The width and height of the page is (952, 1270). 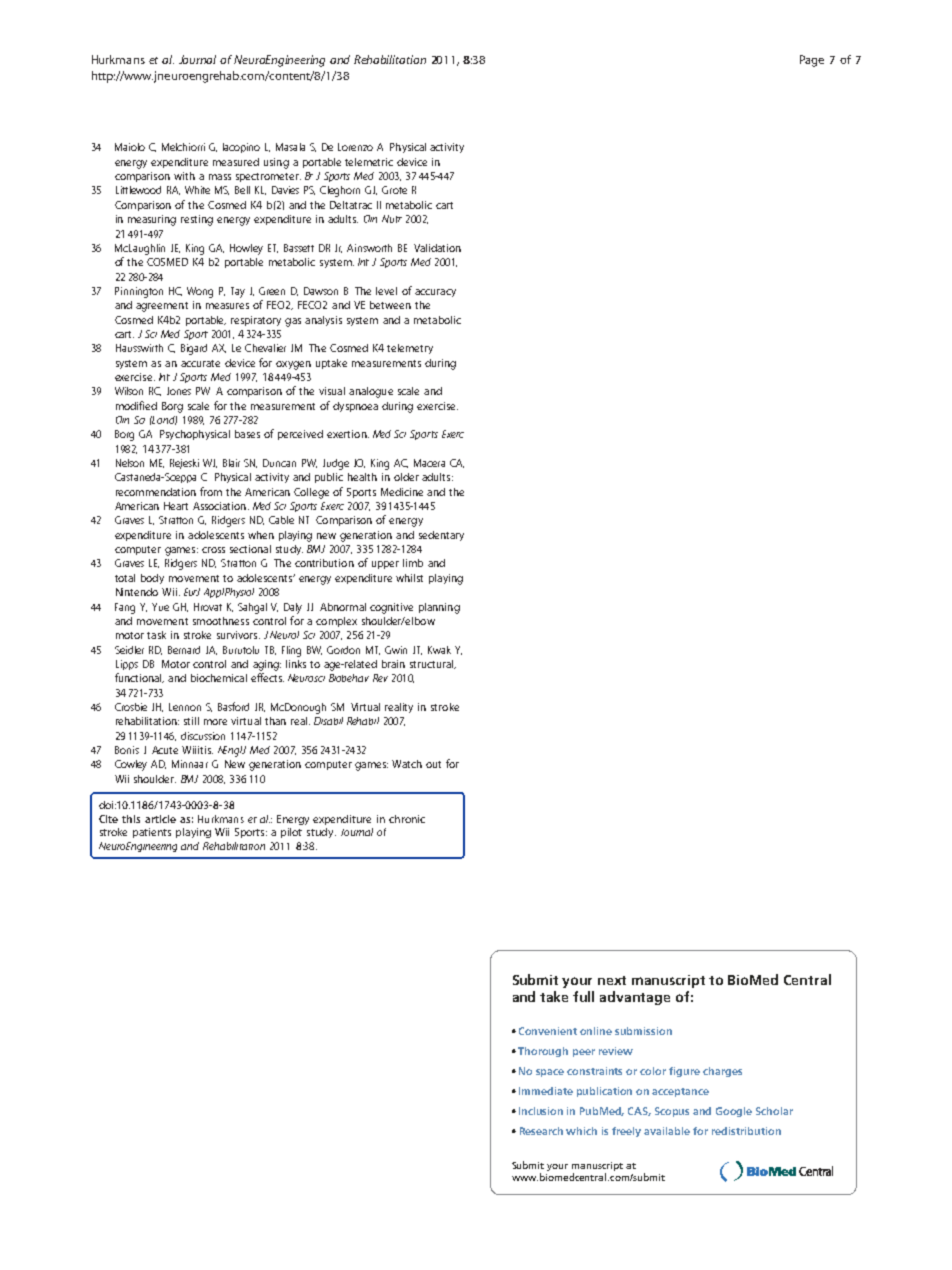 I want to click on planning, so click(x=439, y=608).
